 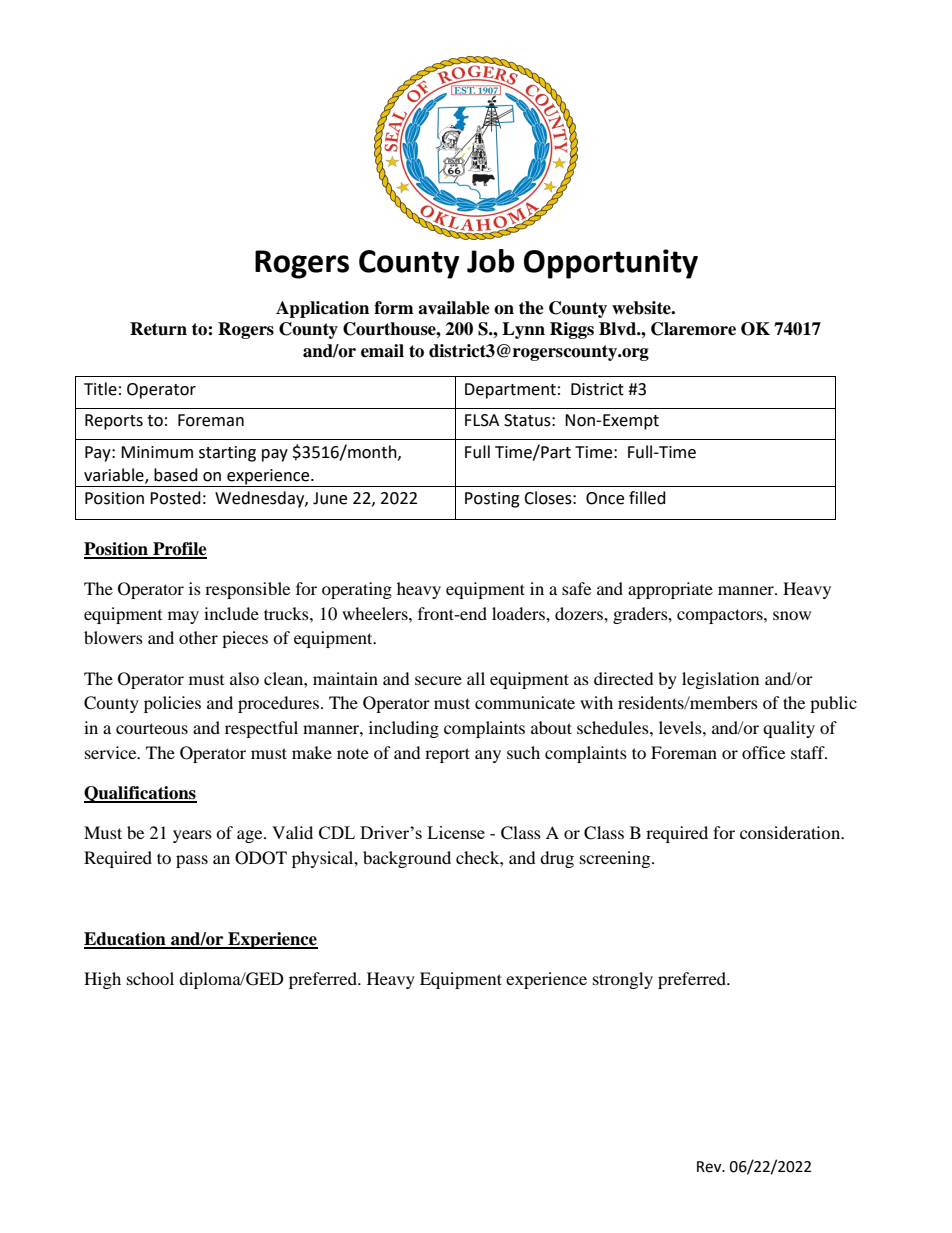 I want to click on appropriate, so click(x=670, y=590).
